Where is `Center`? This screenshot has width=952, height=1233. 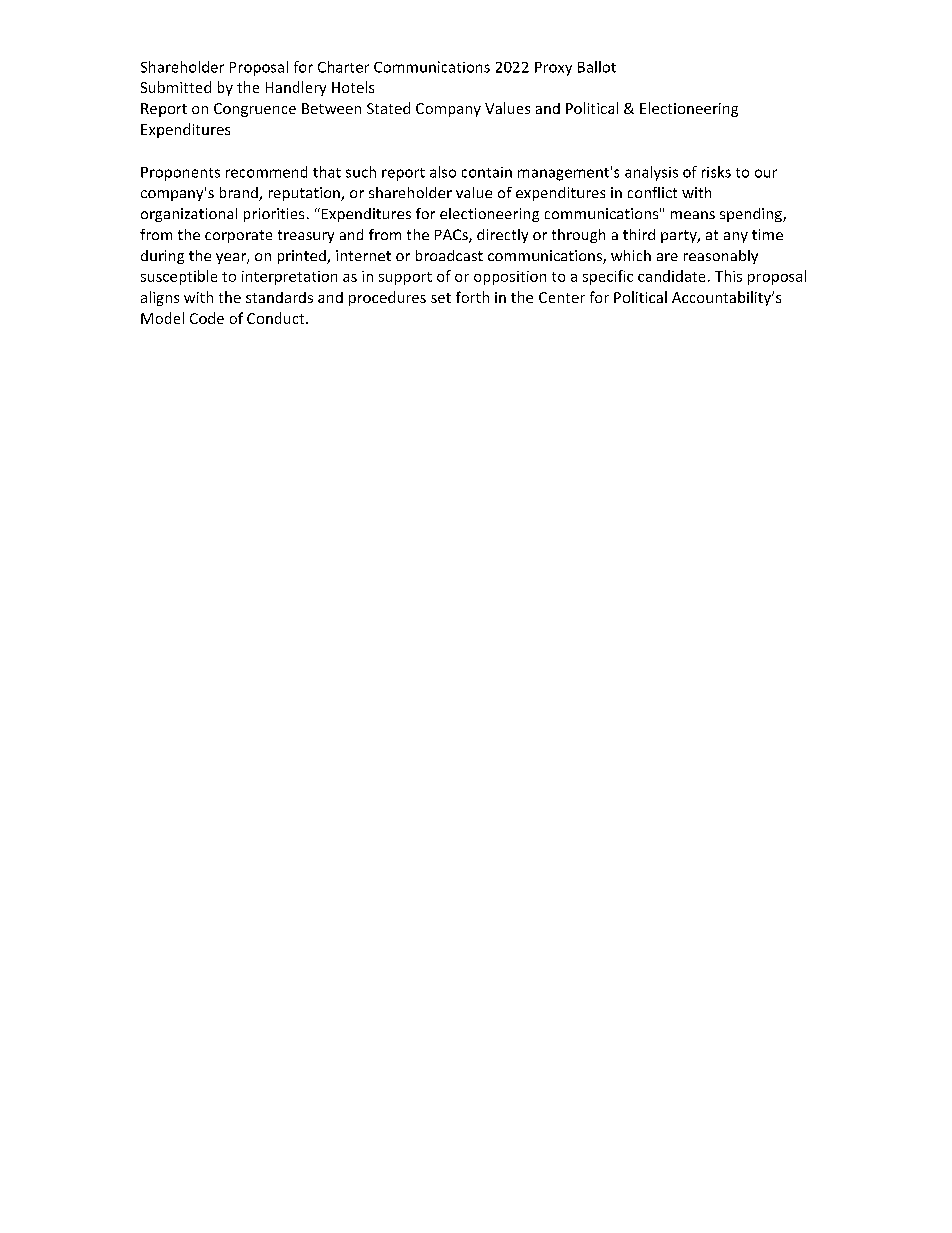 Center is located at coordinates (562, 297).
